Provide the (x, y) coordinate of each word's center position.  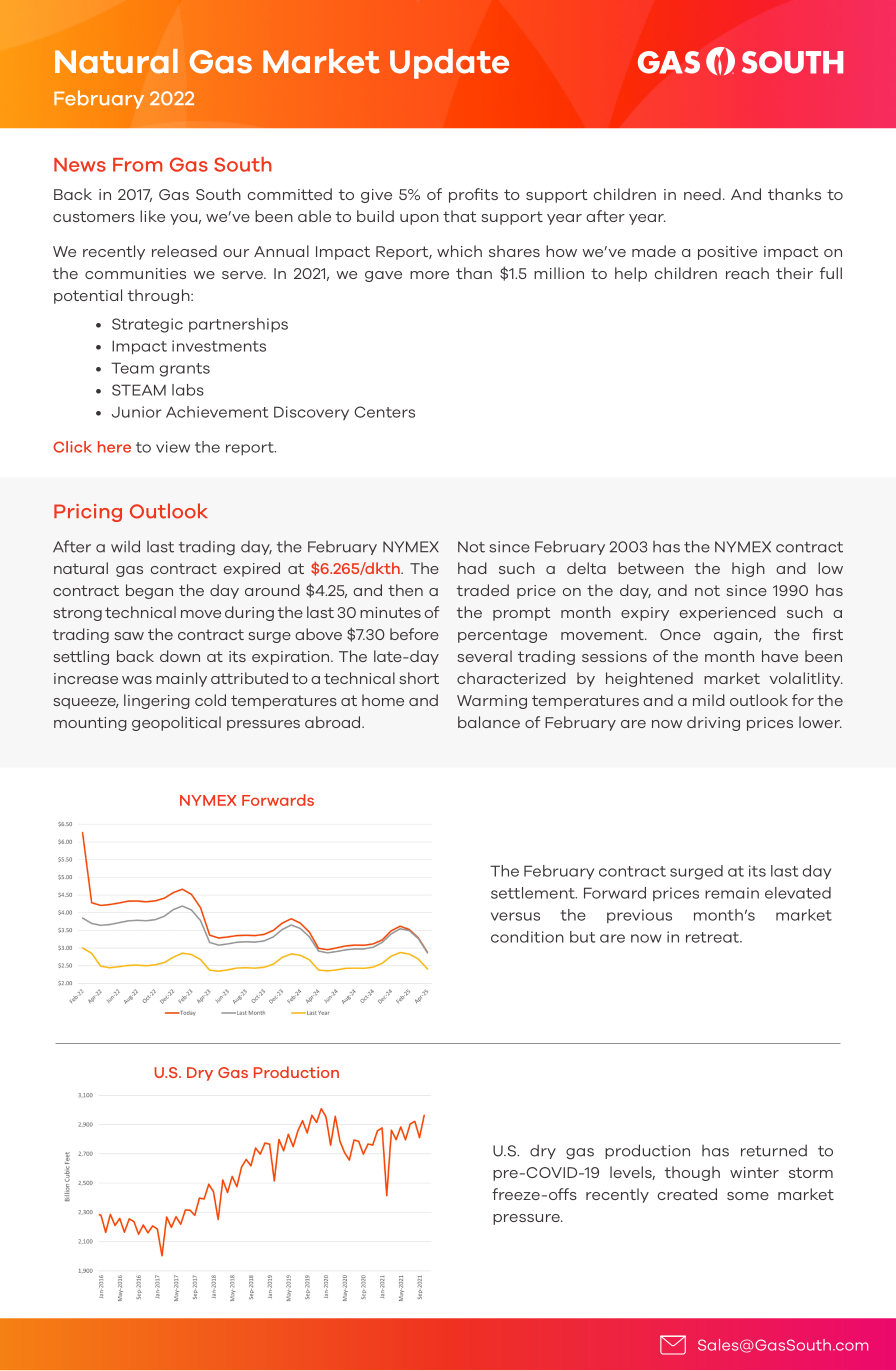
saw (129, 636)
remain (732, 893)
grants (184, 370)
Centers (384, 412)
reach (747, 273)
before (414, 634)
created (687, 1194)
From (137, 165)
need (702, 194)
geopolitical (176, 723)
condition (527, 937)
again (737, 636)
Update (449, 64)
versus (515, 916)
